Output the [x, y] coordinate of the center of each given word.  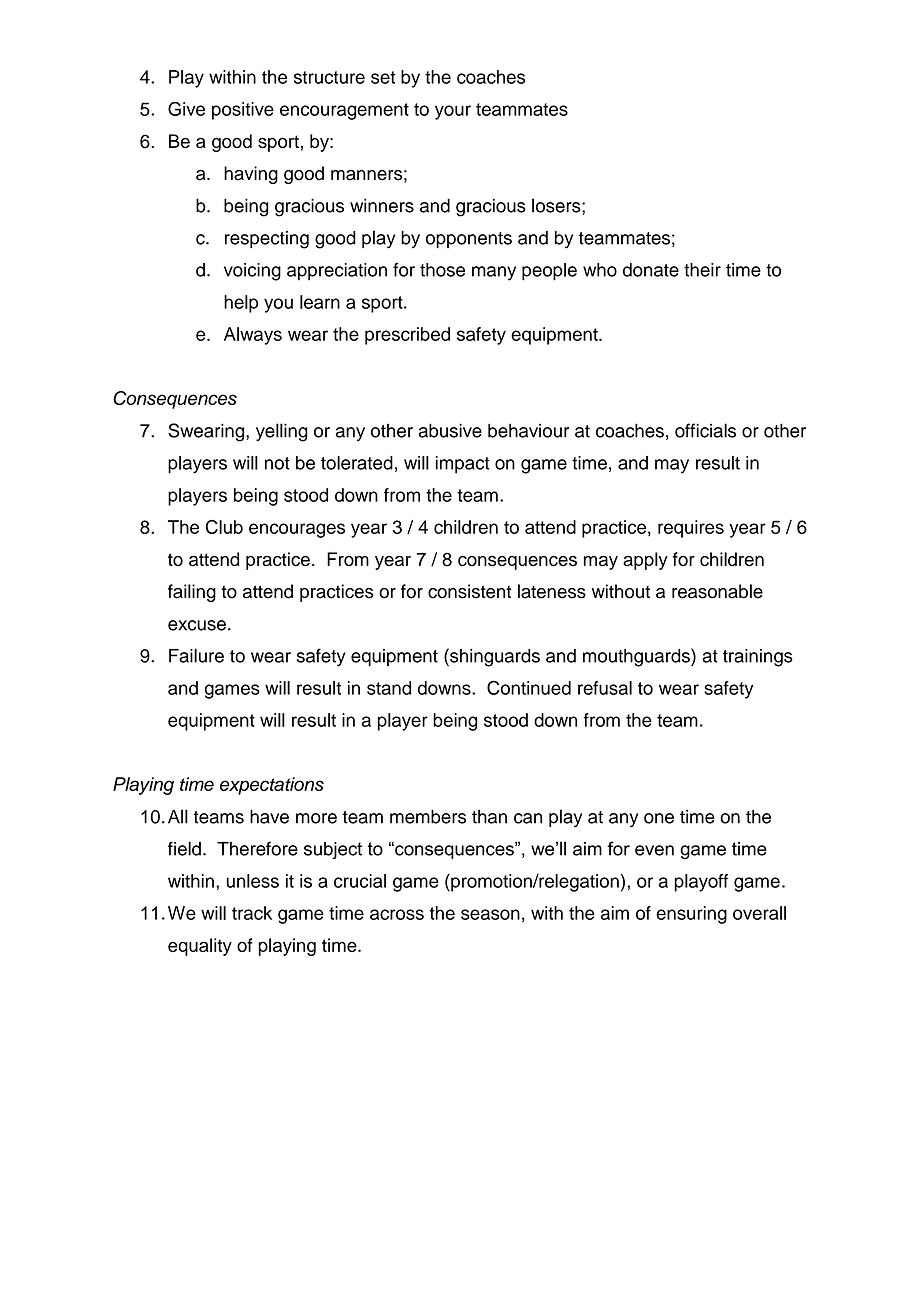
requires [691, 529]
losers [557, 205]
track [252, 913]
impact [463, 465]
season [490, 914]
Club [224, 527]
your [453, 112]
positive [243, 111]
